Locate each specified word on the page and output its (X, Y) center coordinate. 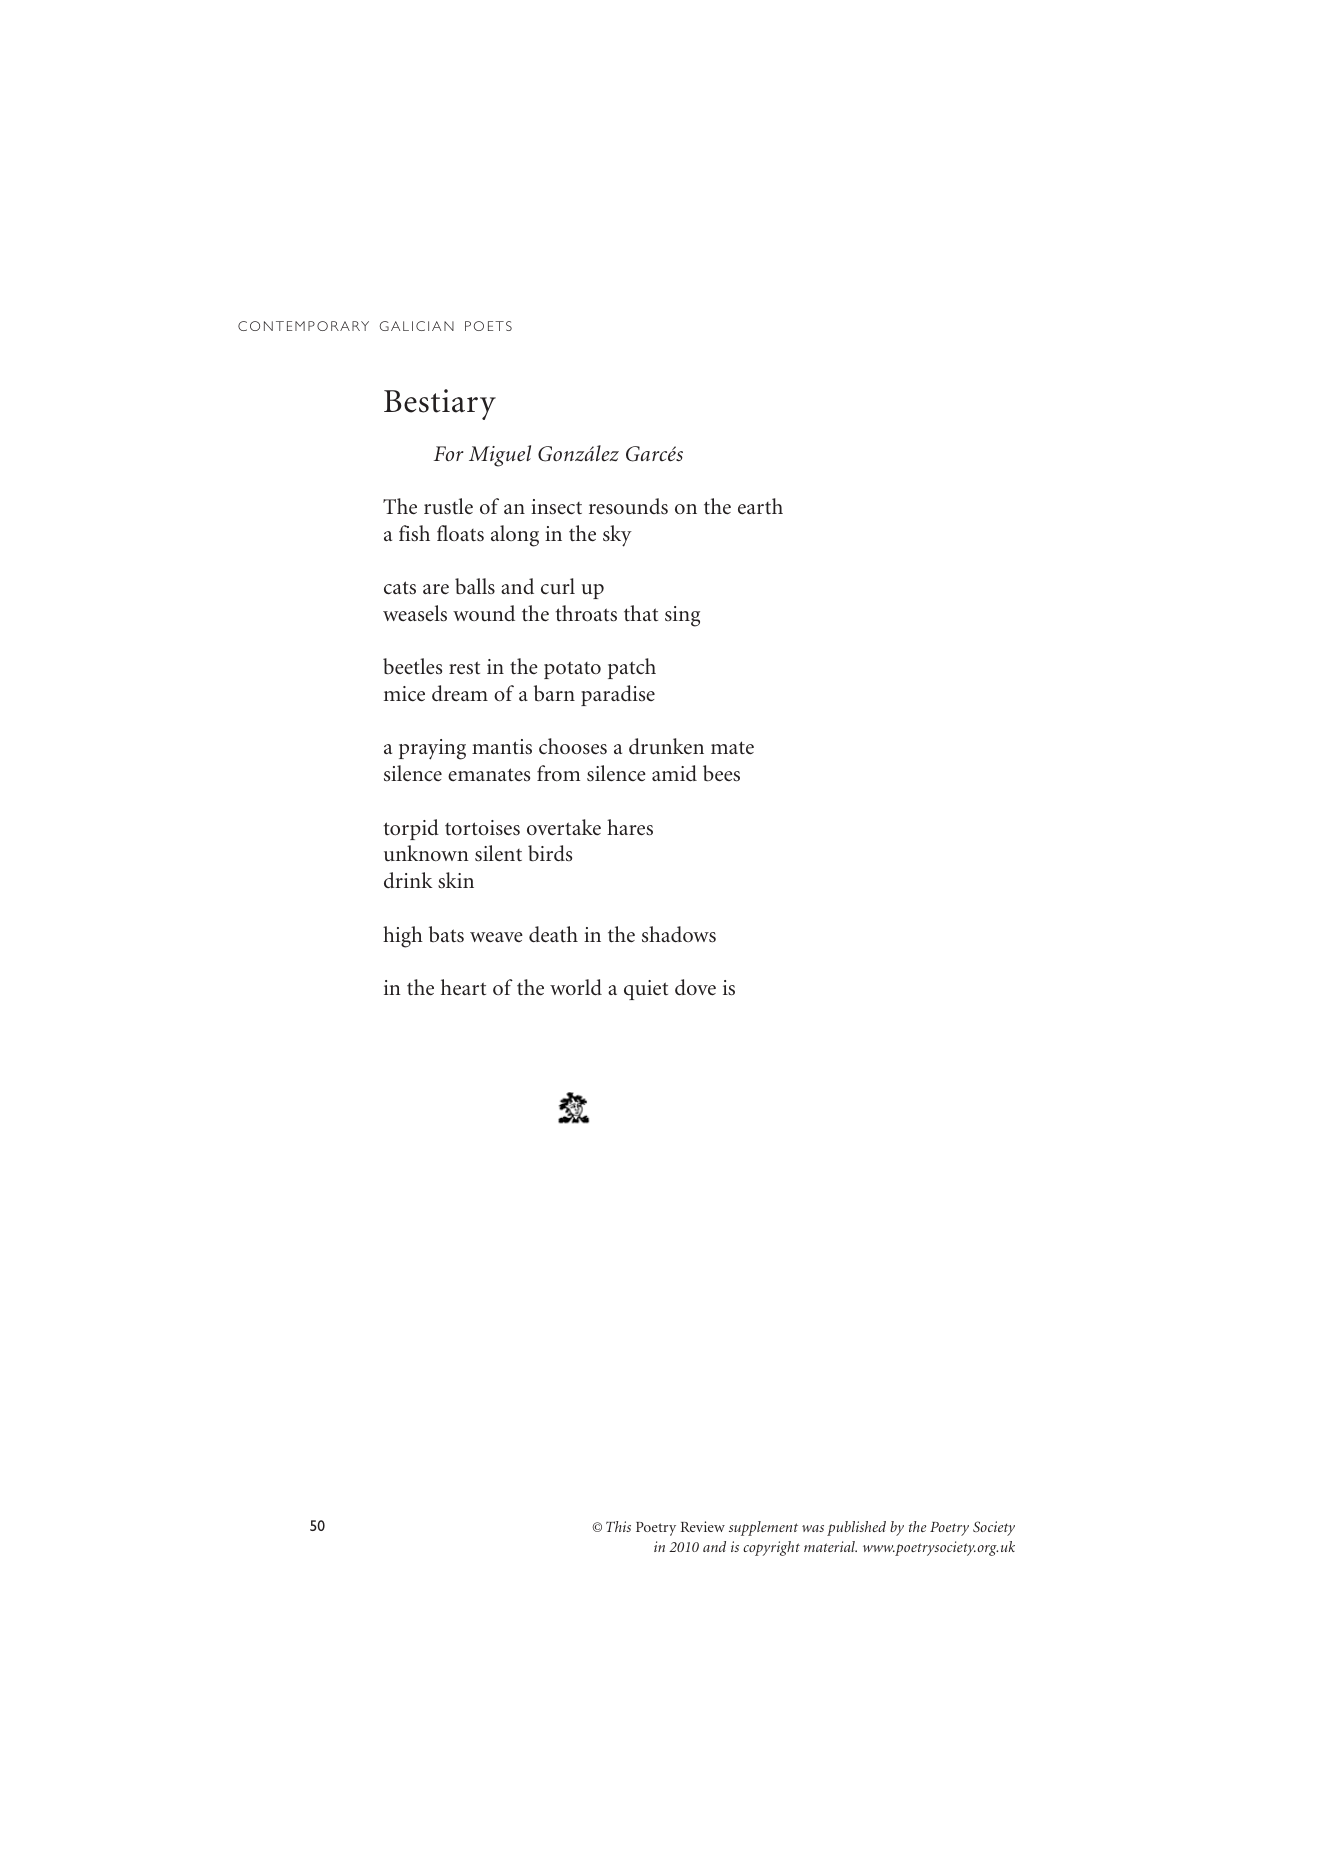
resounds (628, 506)
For (449, 453)
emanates (489, 774)
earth (760, 506)
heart (463, 987)
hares (630, 827)
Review (703, 1526)
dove (695, 987)
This (618, 1526)
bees (721, 773)
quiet (646, 990)
